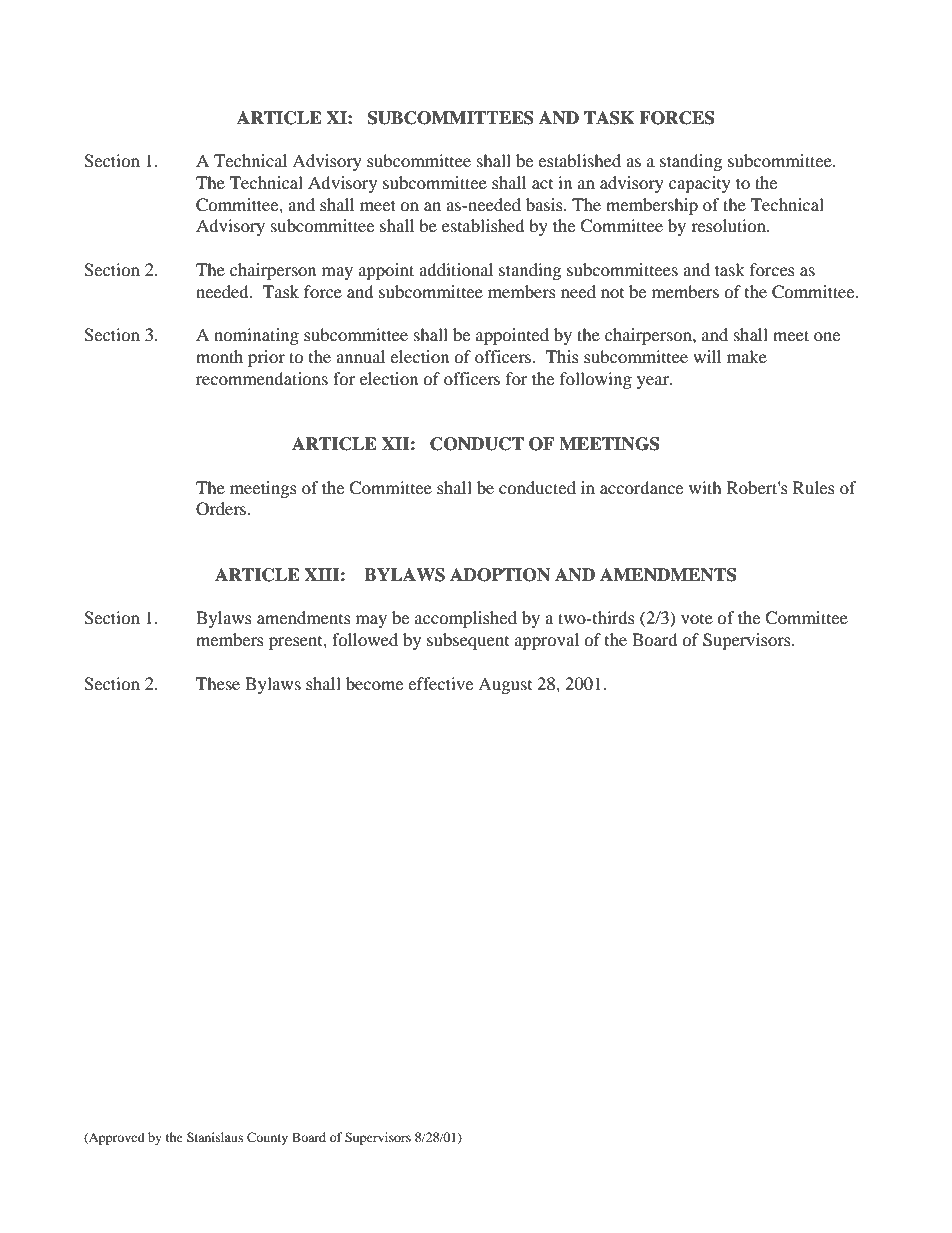 This page has height=1233, width=952. What do you see at coordinates (218, 683) in the page?
I see `These` at bounding box center [218, 683].
